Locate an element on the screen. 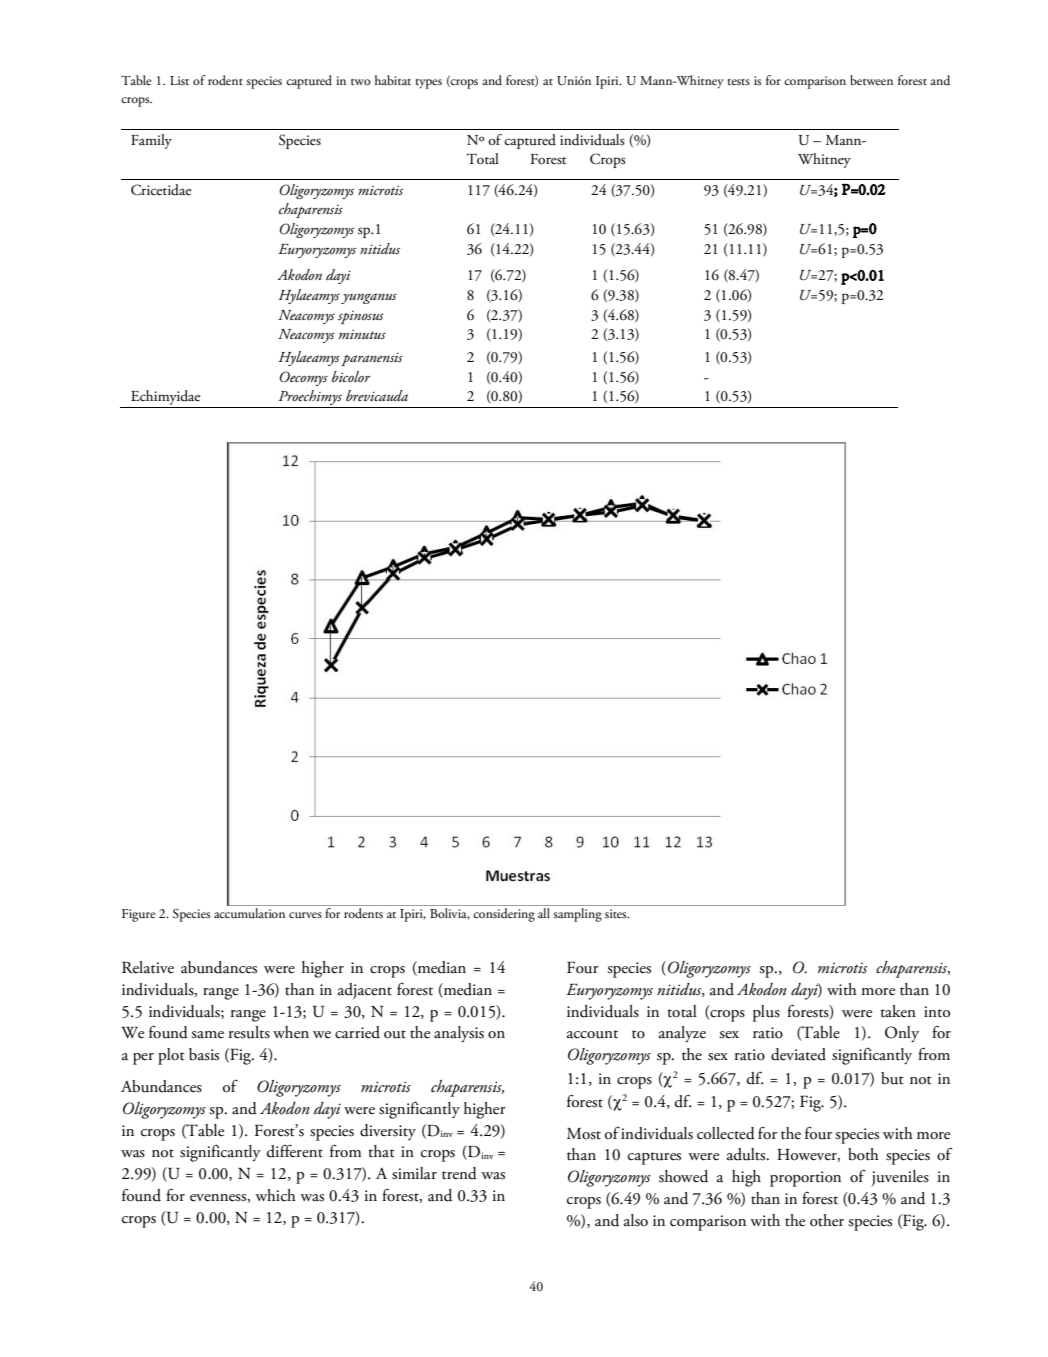 This screenshot has width=1048, height=1357. sites is located at coordinates (617, 914).
